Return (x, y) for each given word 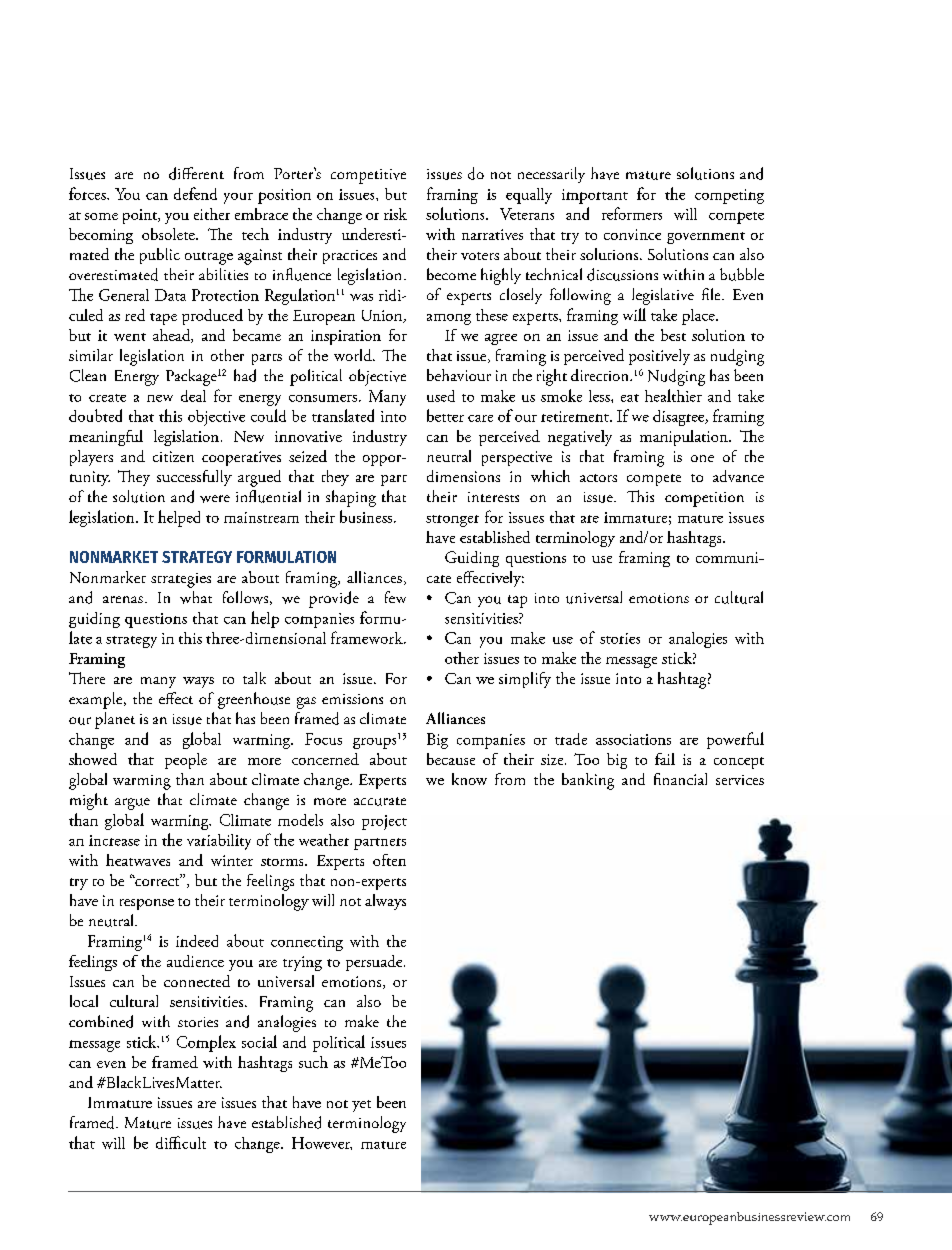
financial (680, 779)
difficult (181, 1142)
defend (195, 193)
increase (114, 840)
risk (395, 214)
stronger (452, 521)
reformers (632, 213)
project (384, 822)
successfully (194, 478)
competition (704, 499)
